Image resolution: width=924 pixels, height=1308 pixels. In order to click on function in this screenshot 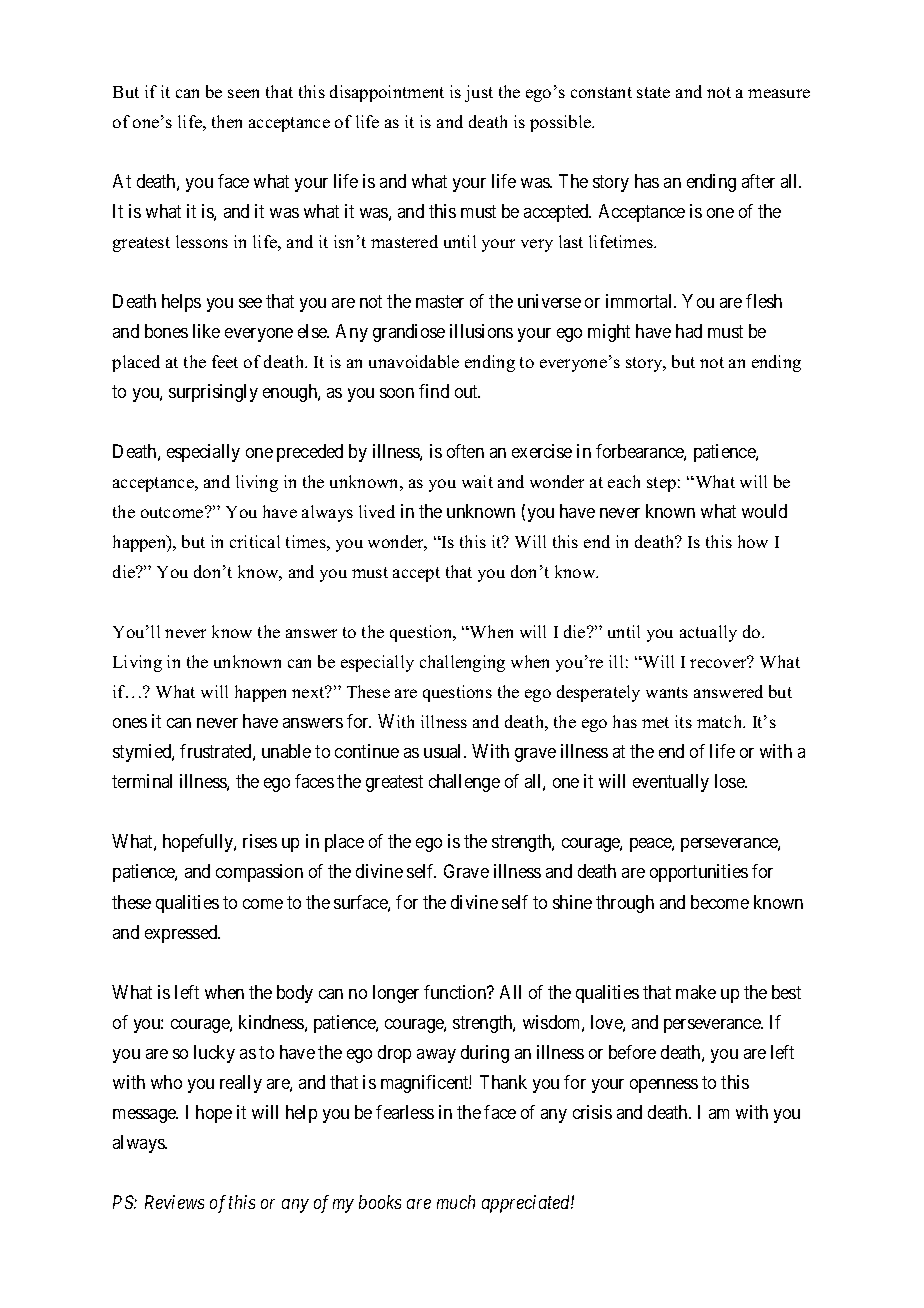, I will do `click(456, 992)`.
